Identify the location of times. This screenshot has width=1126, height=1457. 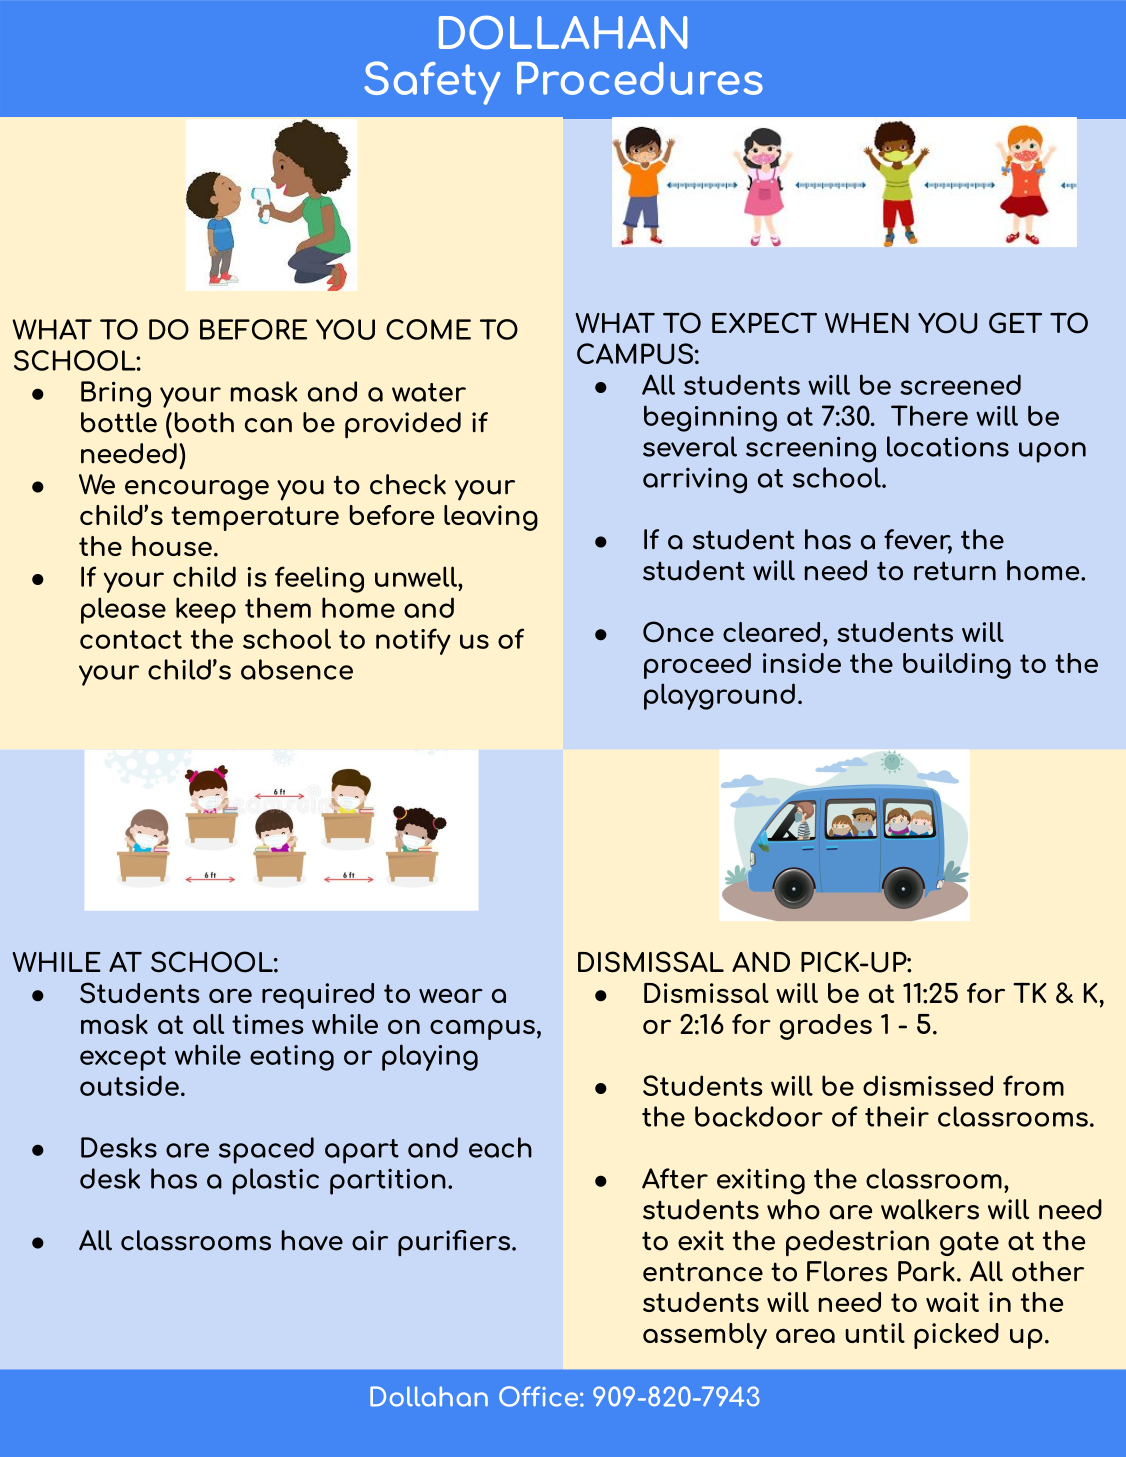
(267, 1024).
